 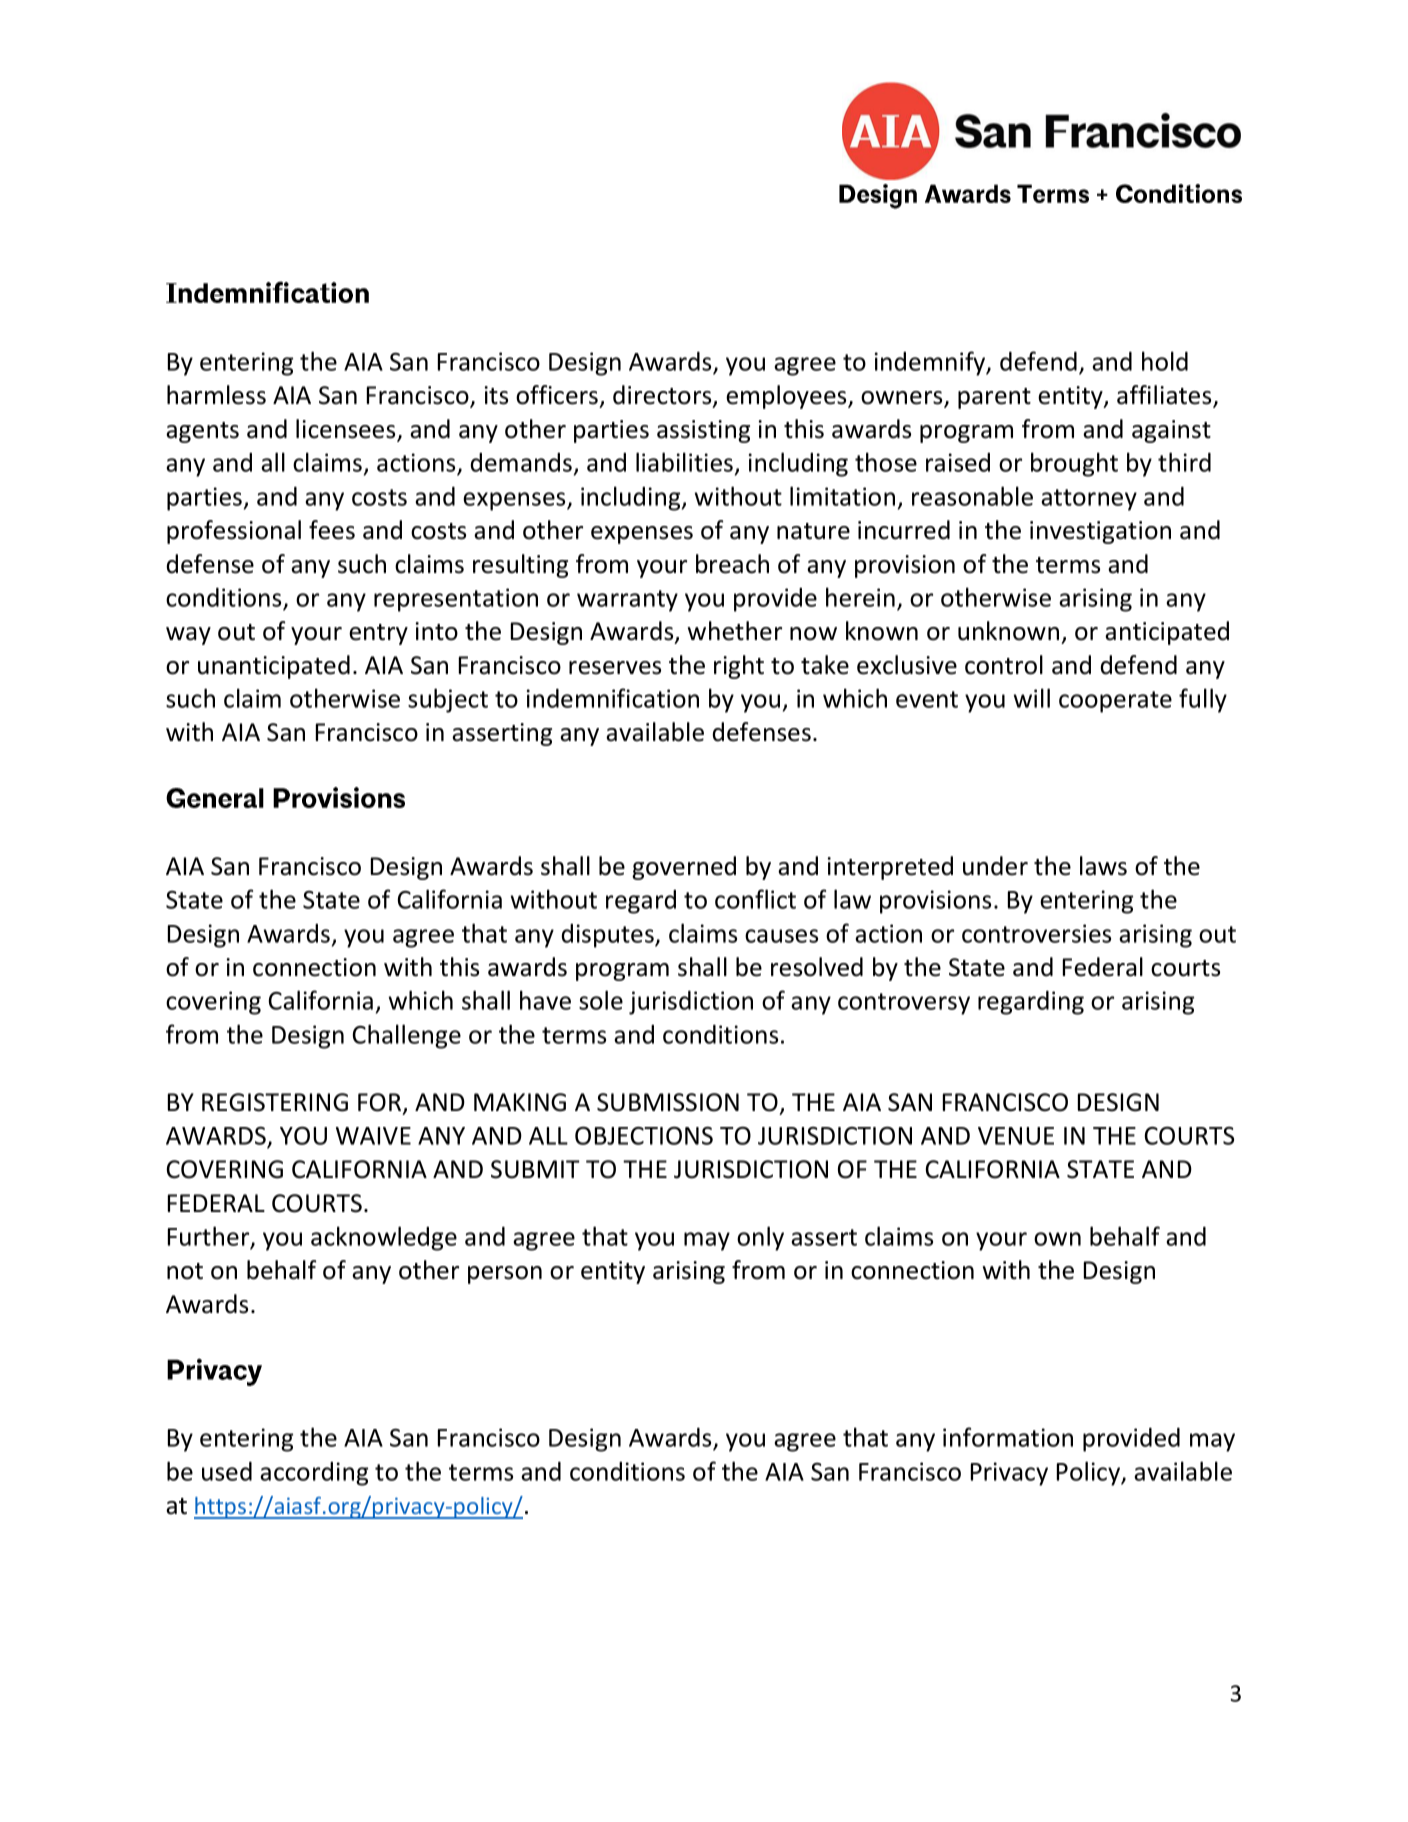 I want to click on Challenge, so click(x=407, y=1036).
